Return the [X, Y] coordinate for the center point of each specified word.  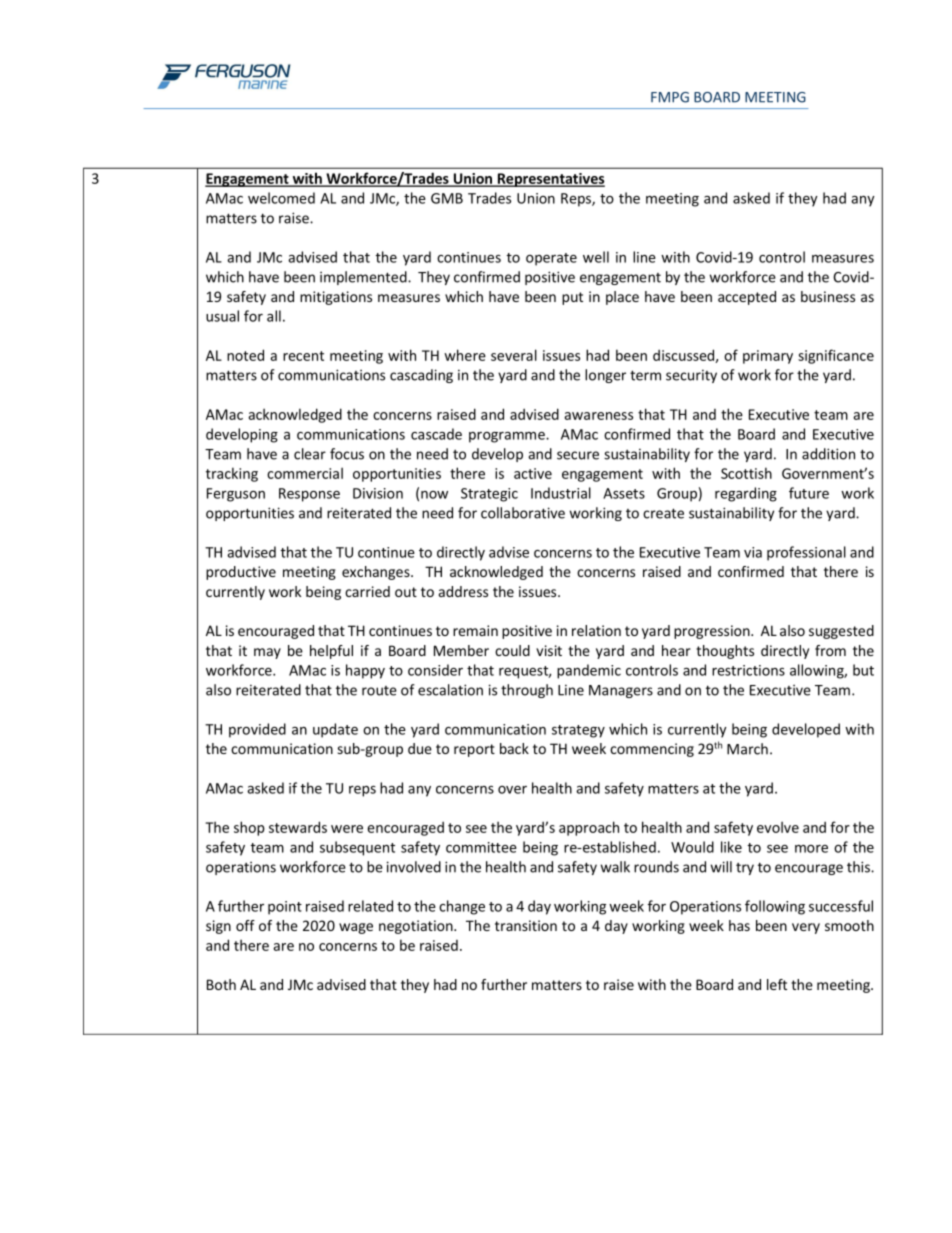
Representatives [550, 180]
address [463, 591]
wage [356, 928]
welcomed [281, 198]
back [514, 748]
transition [526, 925]
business [828, 296]
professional [806, 553]
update [335, 730]
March [747, 749]
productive [241, 573]
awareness [598, 416]
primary [768, 357]
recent [303, 356]
